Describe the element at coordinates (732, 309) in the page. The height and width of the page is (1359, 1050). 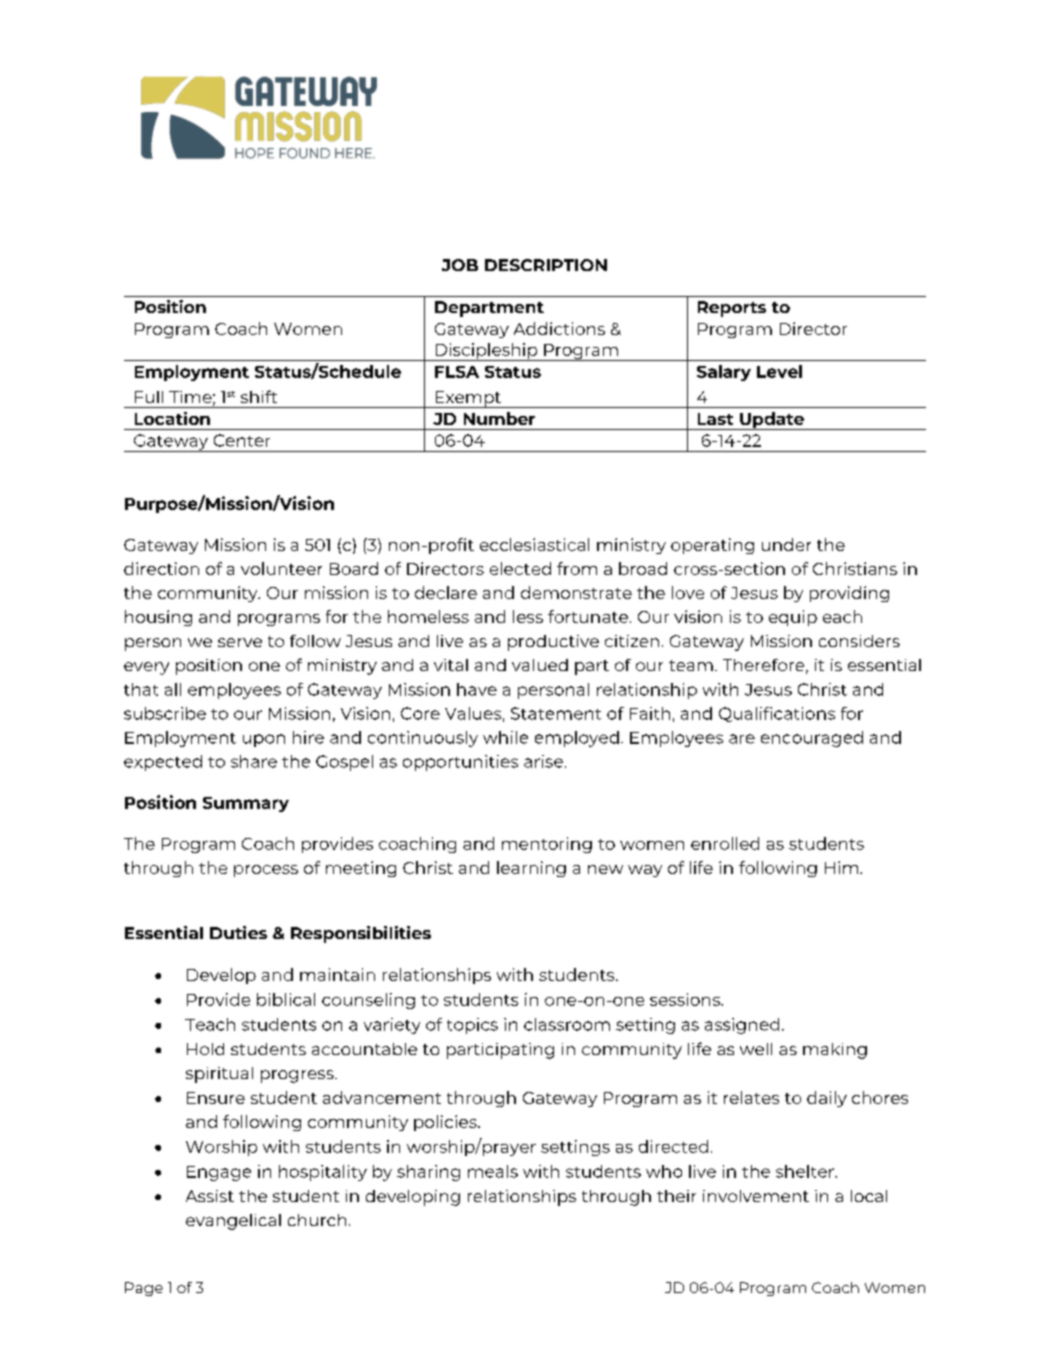
I see `Reports` at that location.
